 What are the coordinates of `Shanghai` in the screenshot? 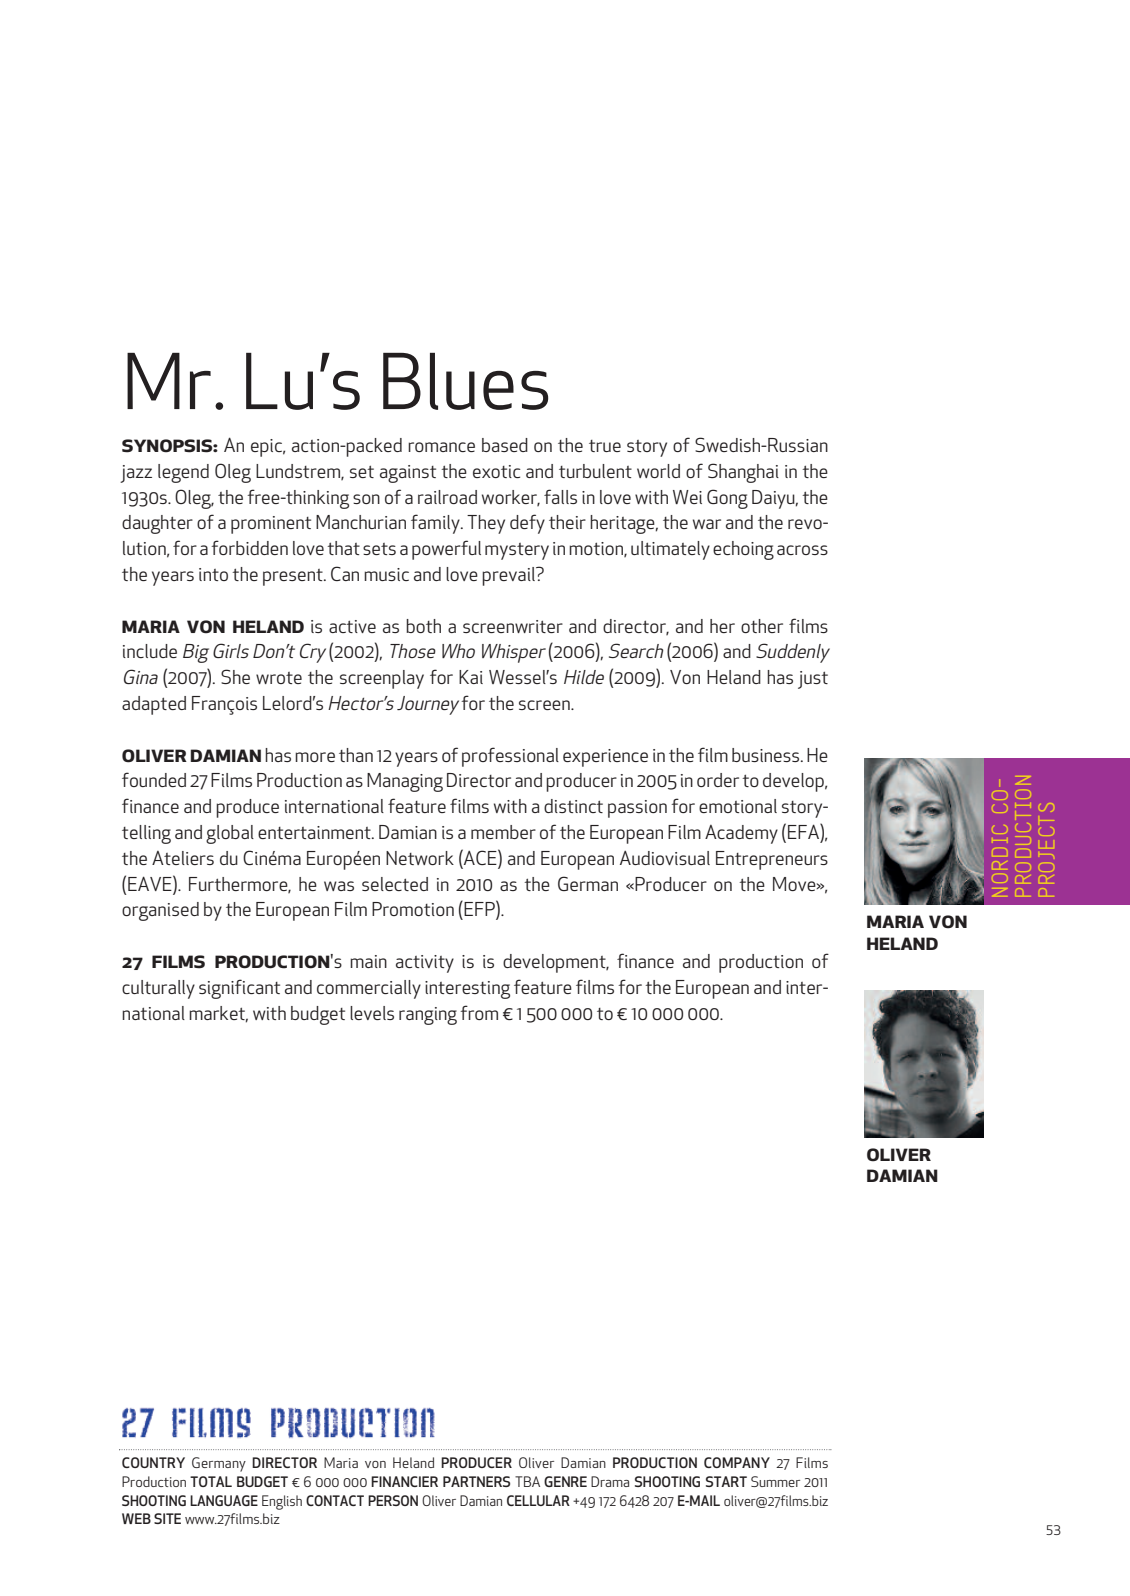 It's located at (743, 473).
